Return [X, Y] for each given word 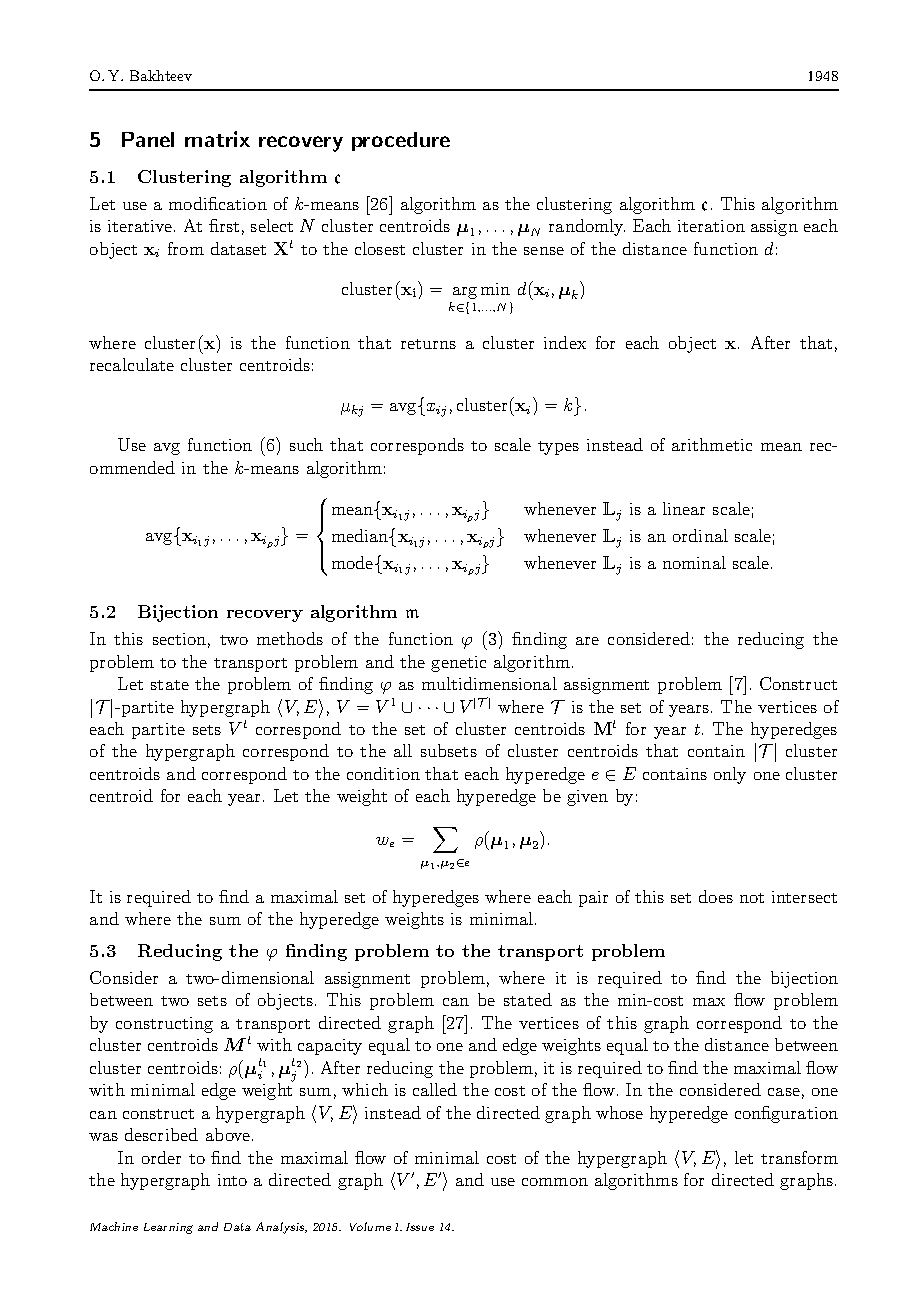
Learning [168, 1228]
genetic [458, 664]
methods [290, 638]
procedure [401, 141]
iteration [711, 226]
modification [218, 203]
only [730, 775]
